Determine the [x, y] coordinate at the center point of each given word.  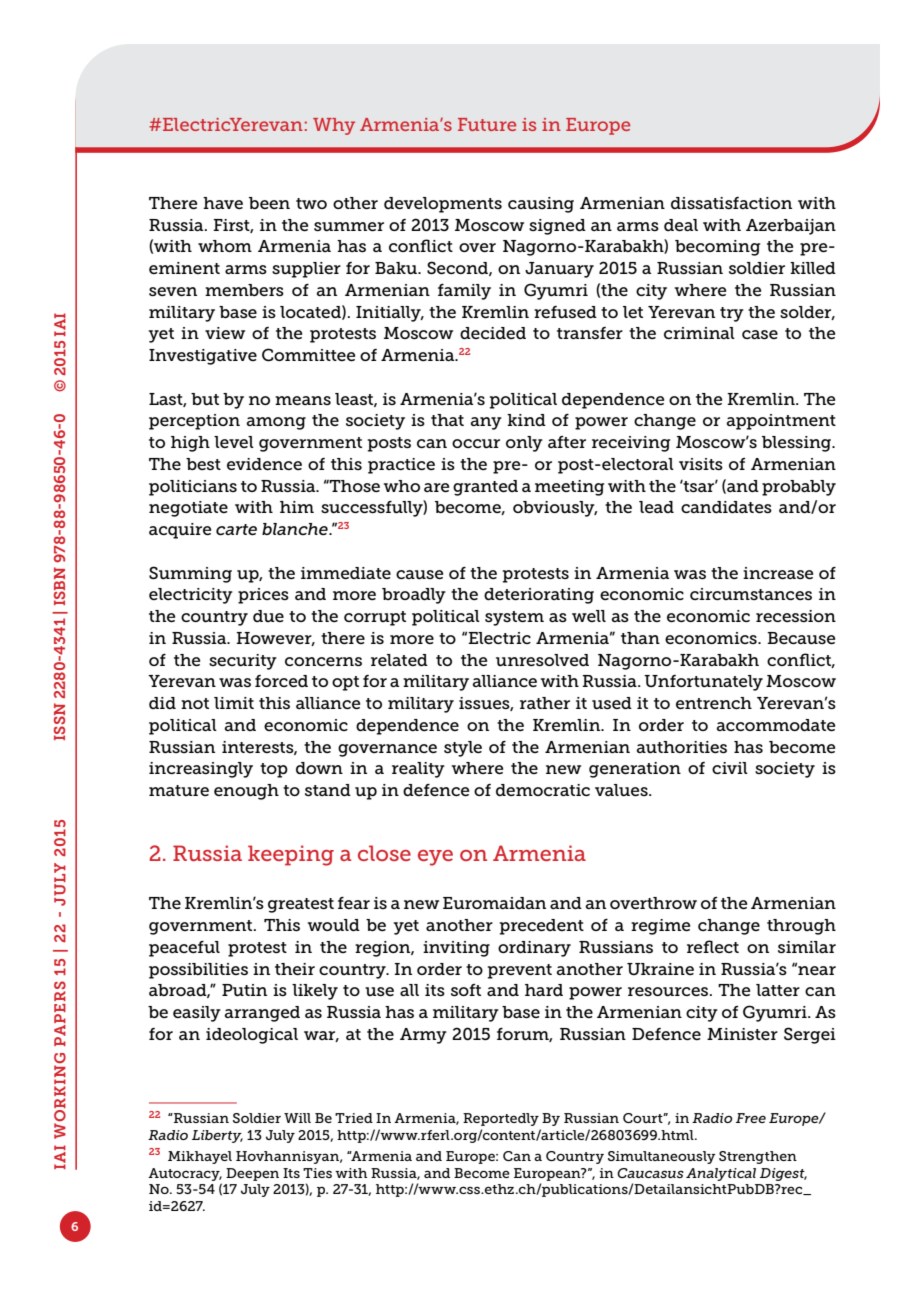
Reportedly [501, 1119]
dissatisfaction [731, 203]
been [269, 203]
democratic [543, 790]
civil [730, 768]
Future [487, 124]
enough [246, 792]
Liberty [217, 1136]
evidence [264, 464]
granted [485, 488]
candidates [726, 507]
